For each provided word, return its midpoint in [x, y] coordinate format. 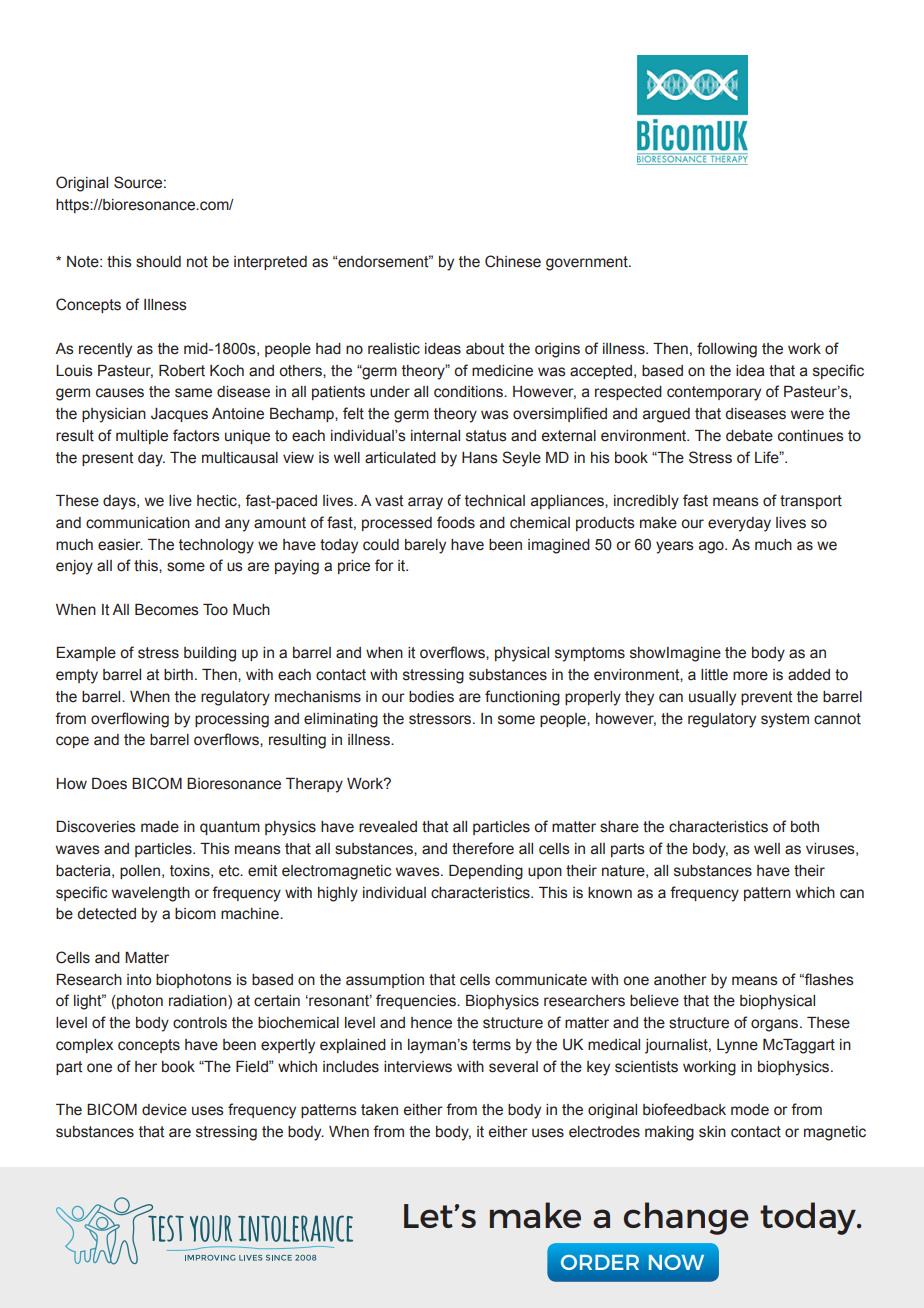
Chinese [513, 261]
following [727, 350]
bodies [431, 697]
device [164, 1110]
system [785, 720]
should [158, 262]
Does [109, 784]
